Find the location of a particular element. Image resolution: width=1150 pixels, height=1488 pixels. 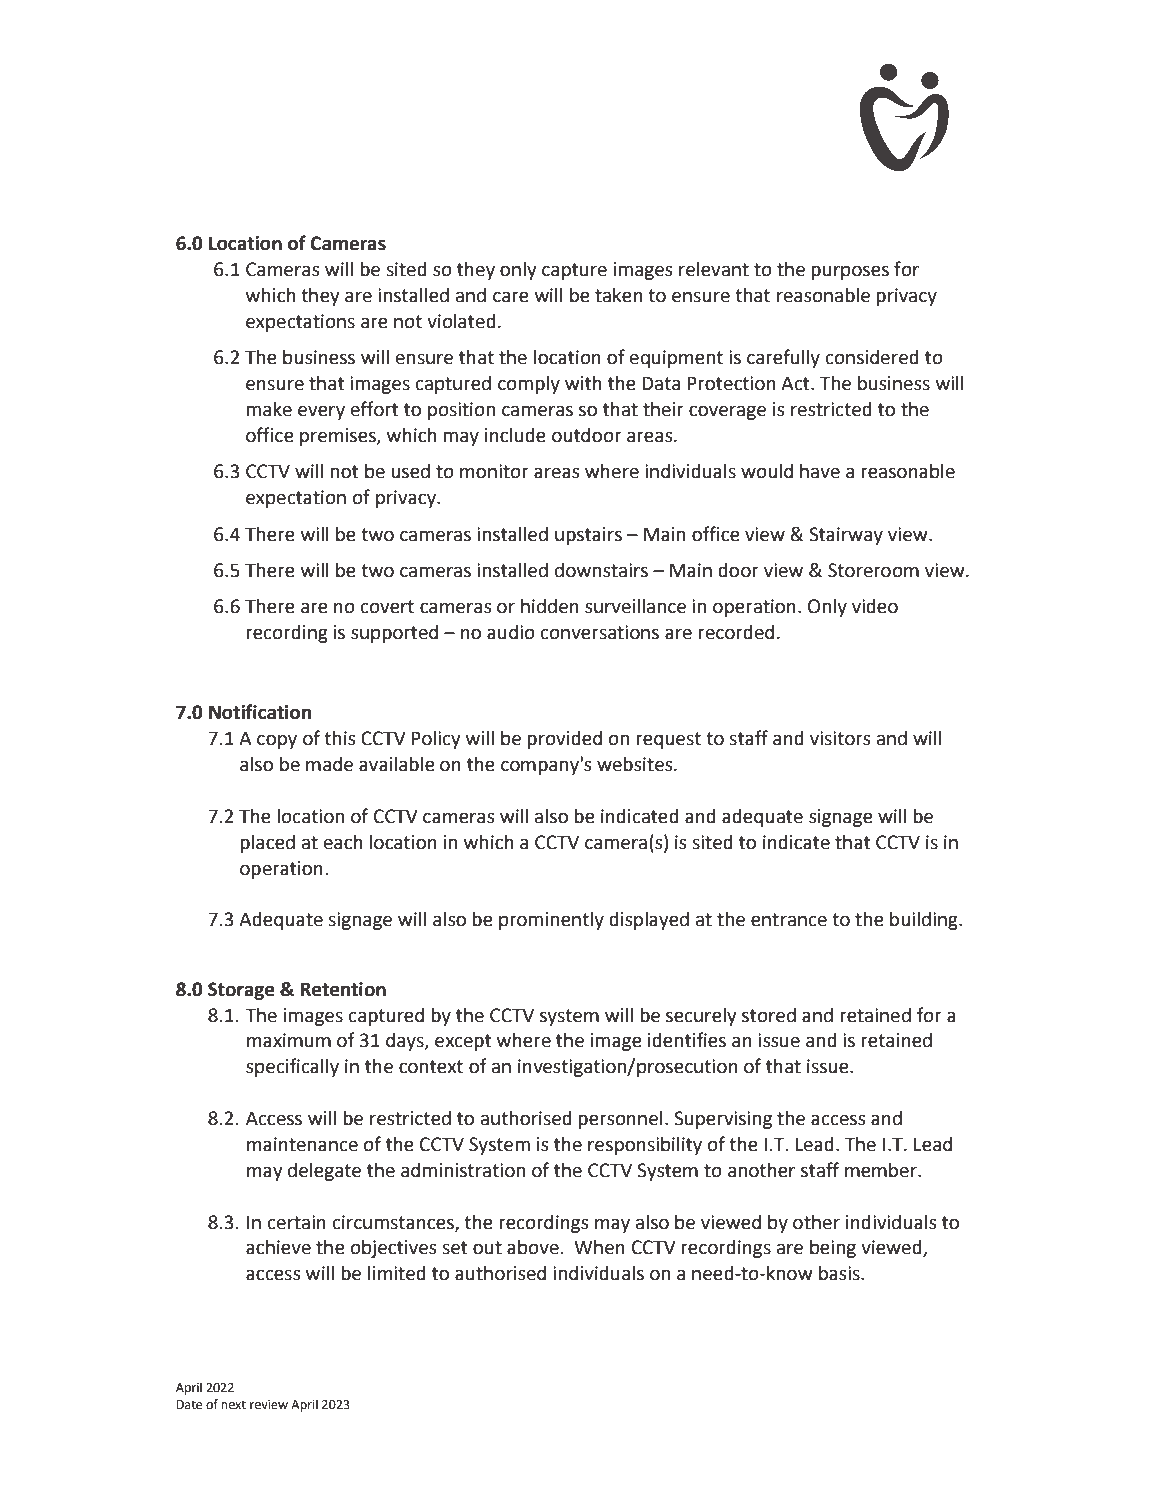

placed is located at coordinates (267, 843).
